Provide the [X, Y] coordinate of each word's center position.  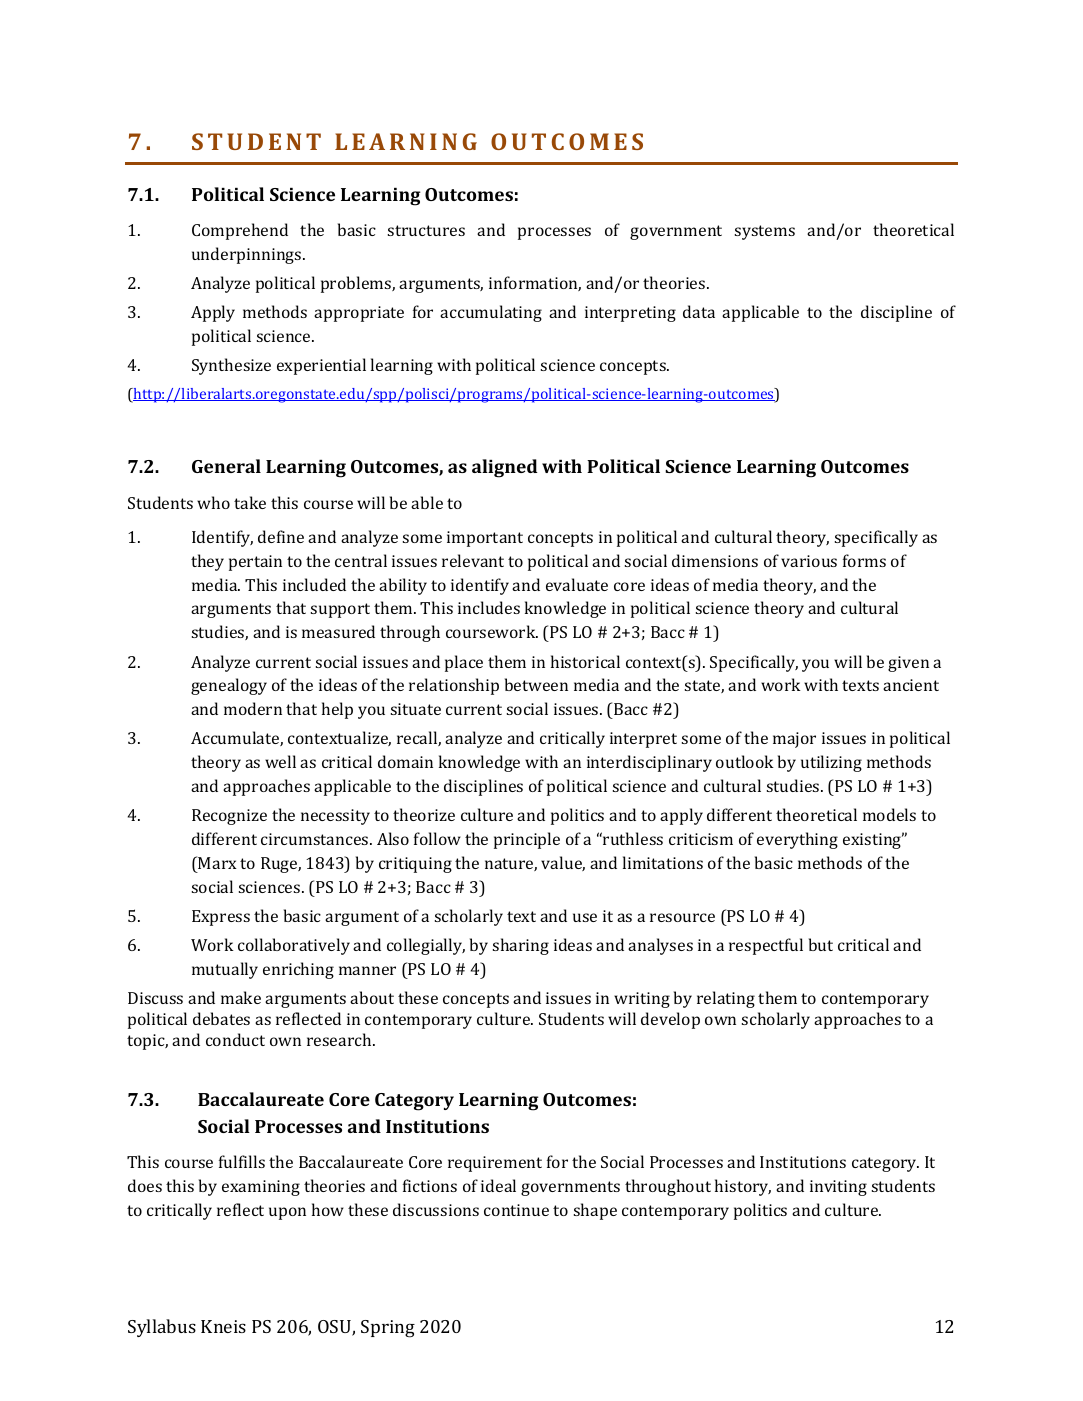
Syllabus [162, 1328]
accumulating [491, 313]
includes [489, 607]
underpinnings [248, 255]
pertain [255, 563]
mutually [225, 970]
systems [765, 232]
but [821, 944]
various [809, 561]
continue [516, 1210]
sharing [521, 946]
